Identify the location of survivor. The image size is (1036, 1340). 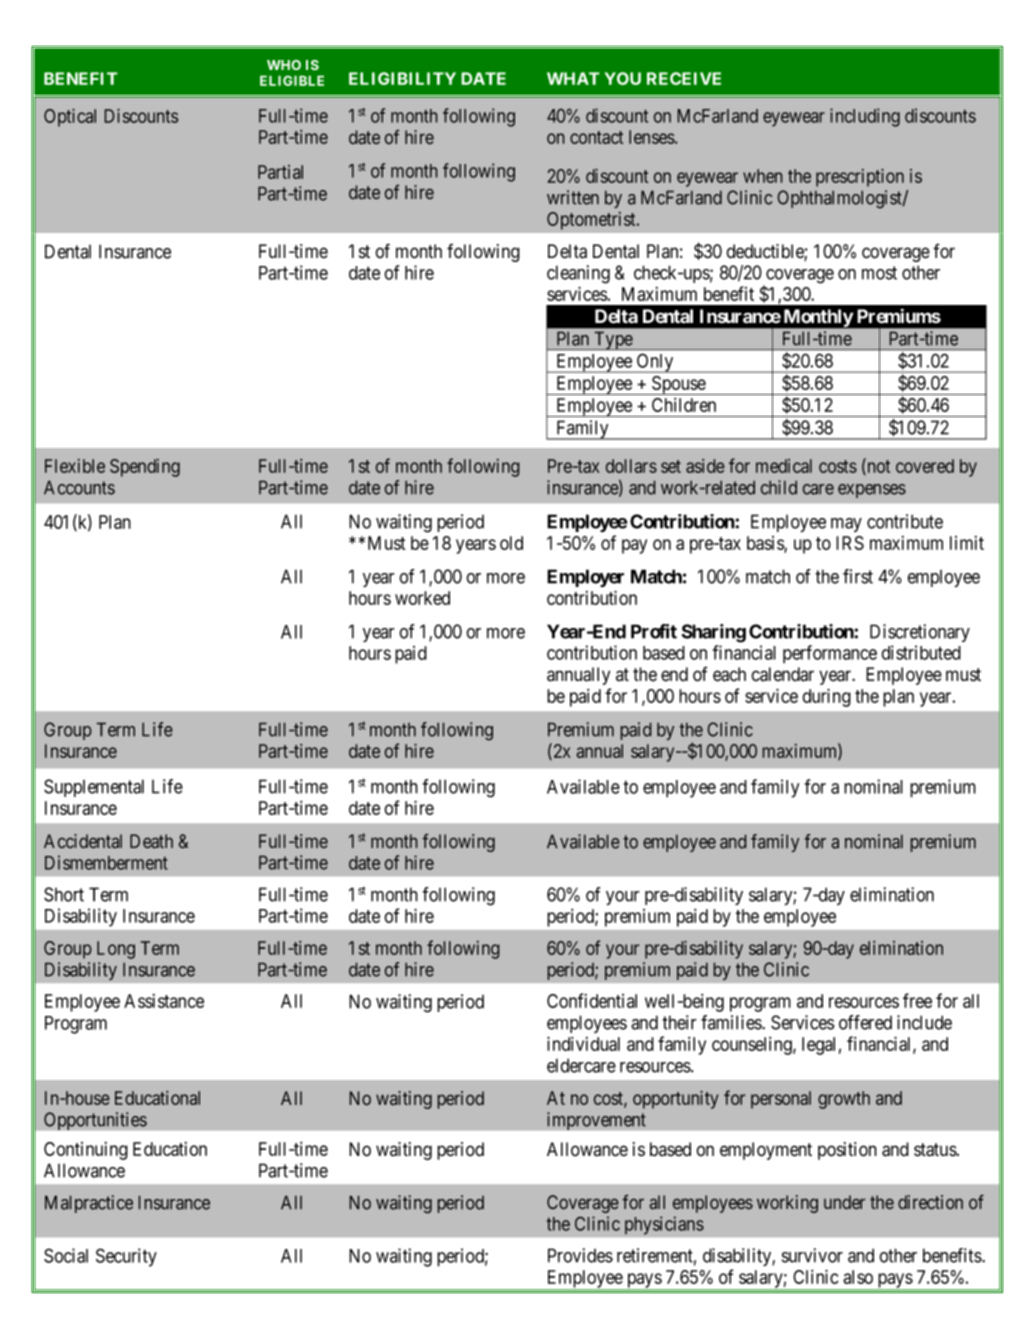
(812, 1255).
